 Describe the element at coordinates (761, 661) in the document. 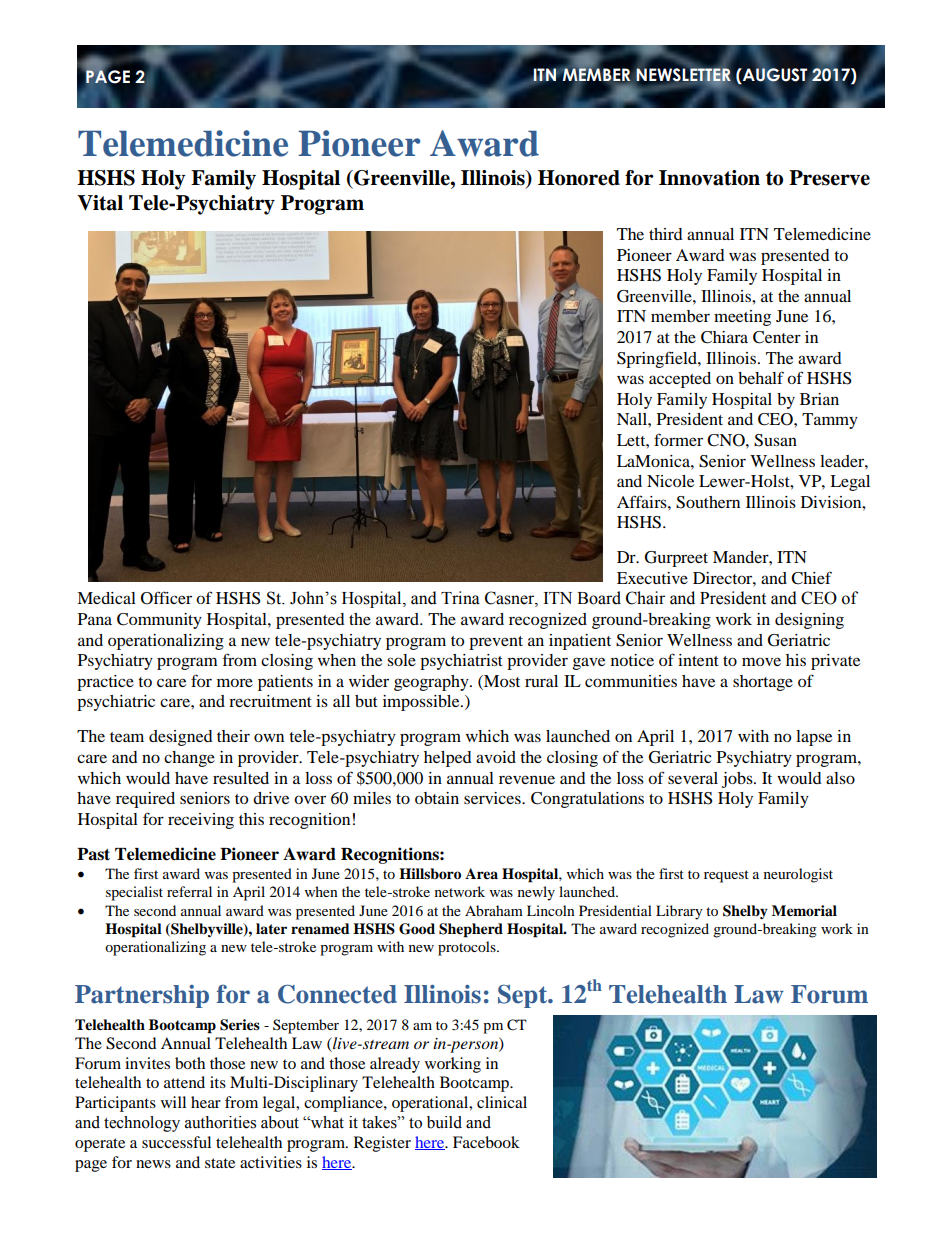

I see `move` at that location.
